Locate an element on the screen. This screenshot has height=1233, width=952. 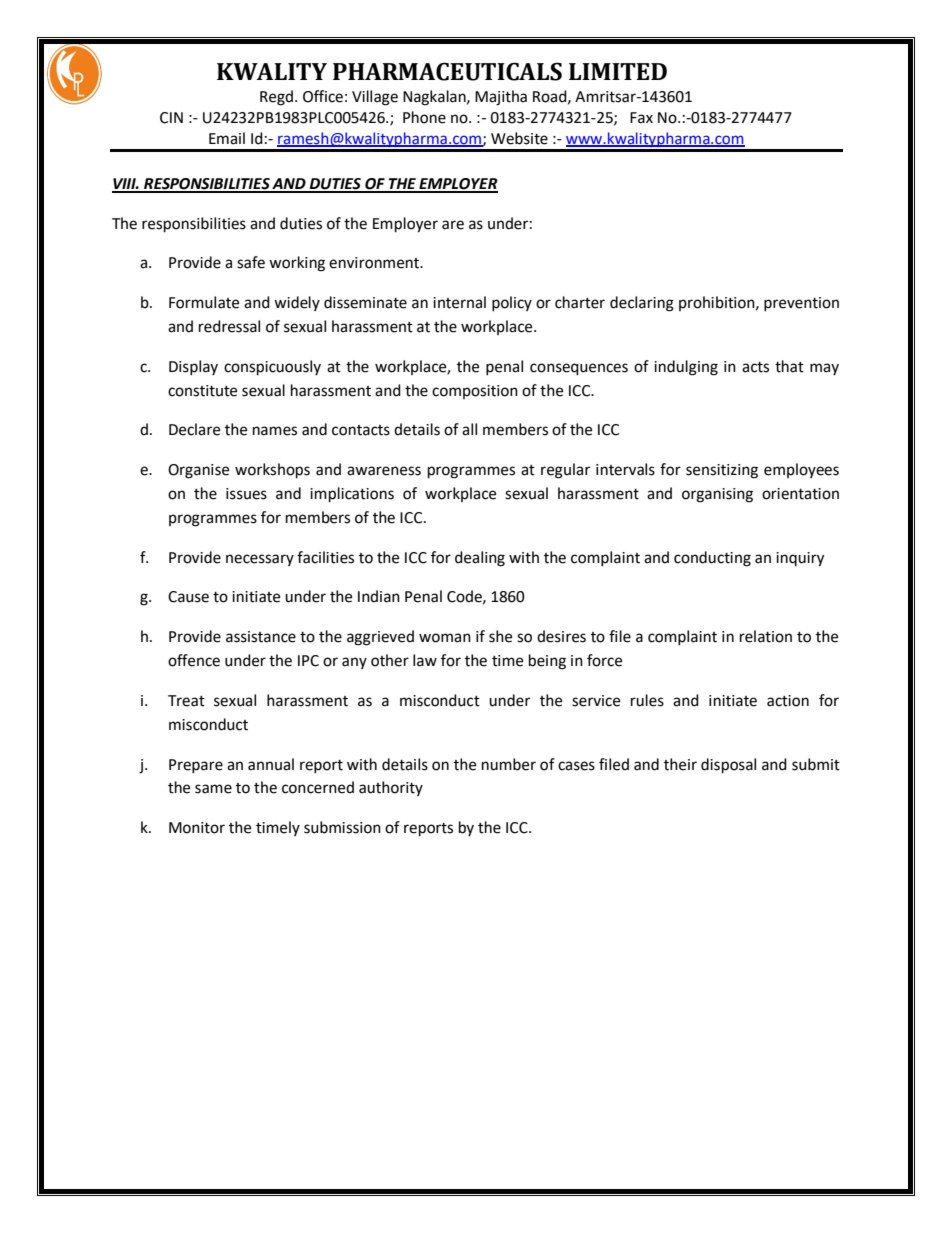
disposal is located at coordinates (728, 766).
